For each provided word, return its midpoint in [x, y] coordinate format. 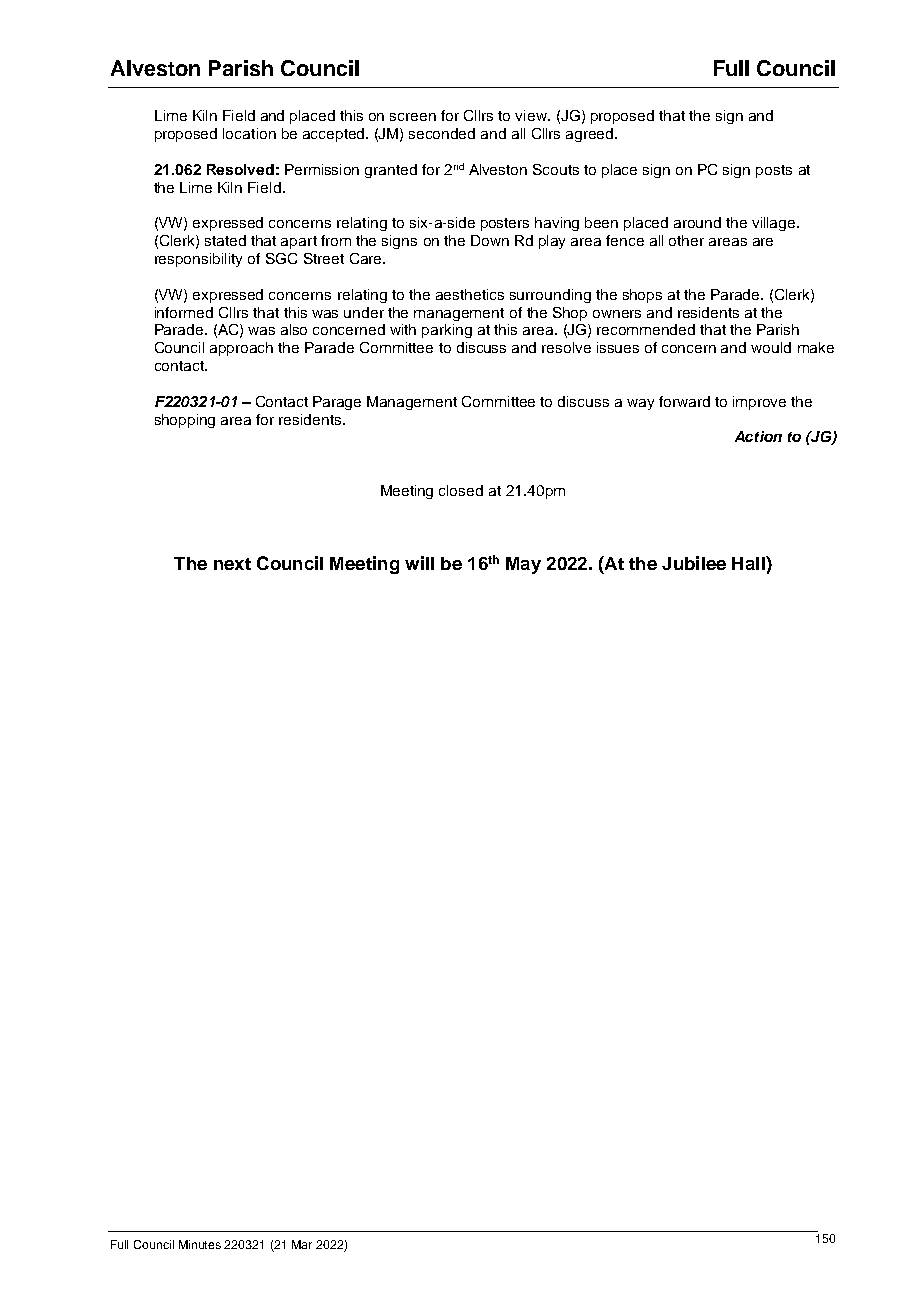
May [523, 565]
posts [774, 171]
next [232, 564]
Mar [302, 1244]
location [249, 133]
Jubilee [694, 563]
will [419, 563]
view [532, 115]
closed [461, 490]
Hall [749, 563]
